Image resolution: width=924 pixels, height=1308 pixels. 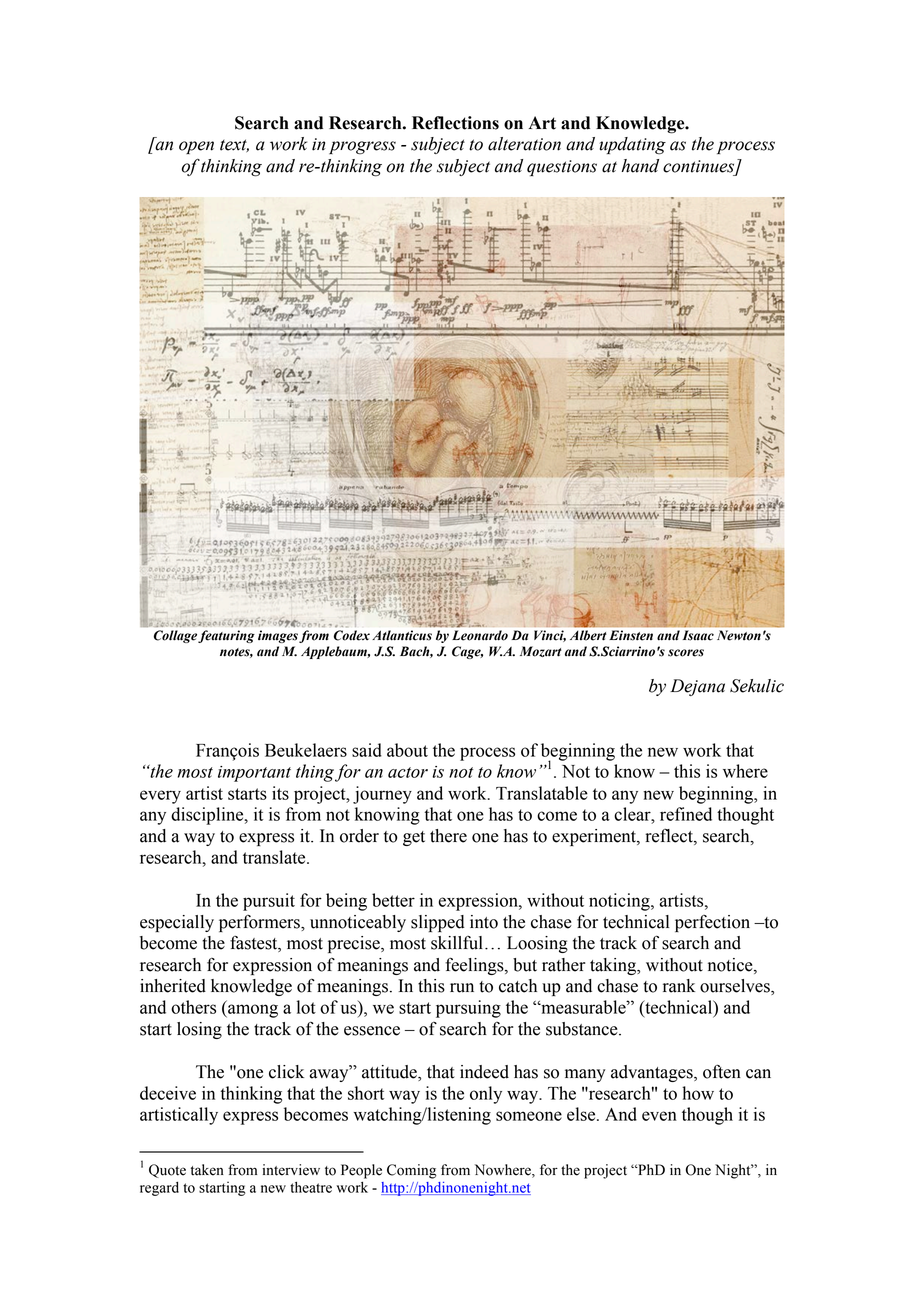 I want to click on images, so click(x=278, y=636).
